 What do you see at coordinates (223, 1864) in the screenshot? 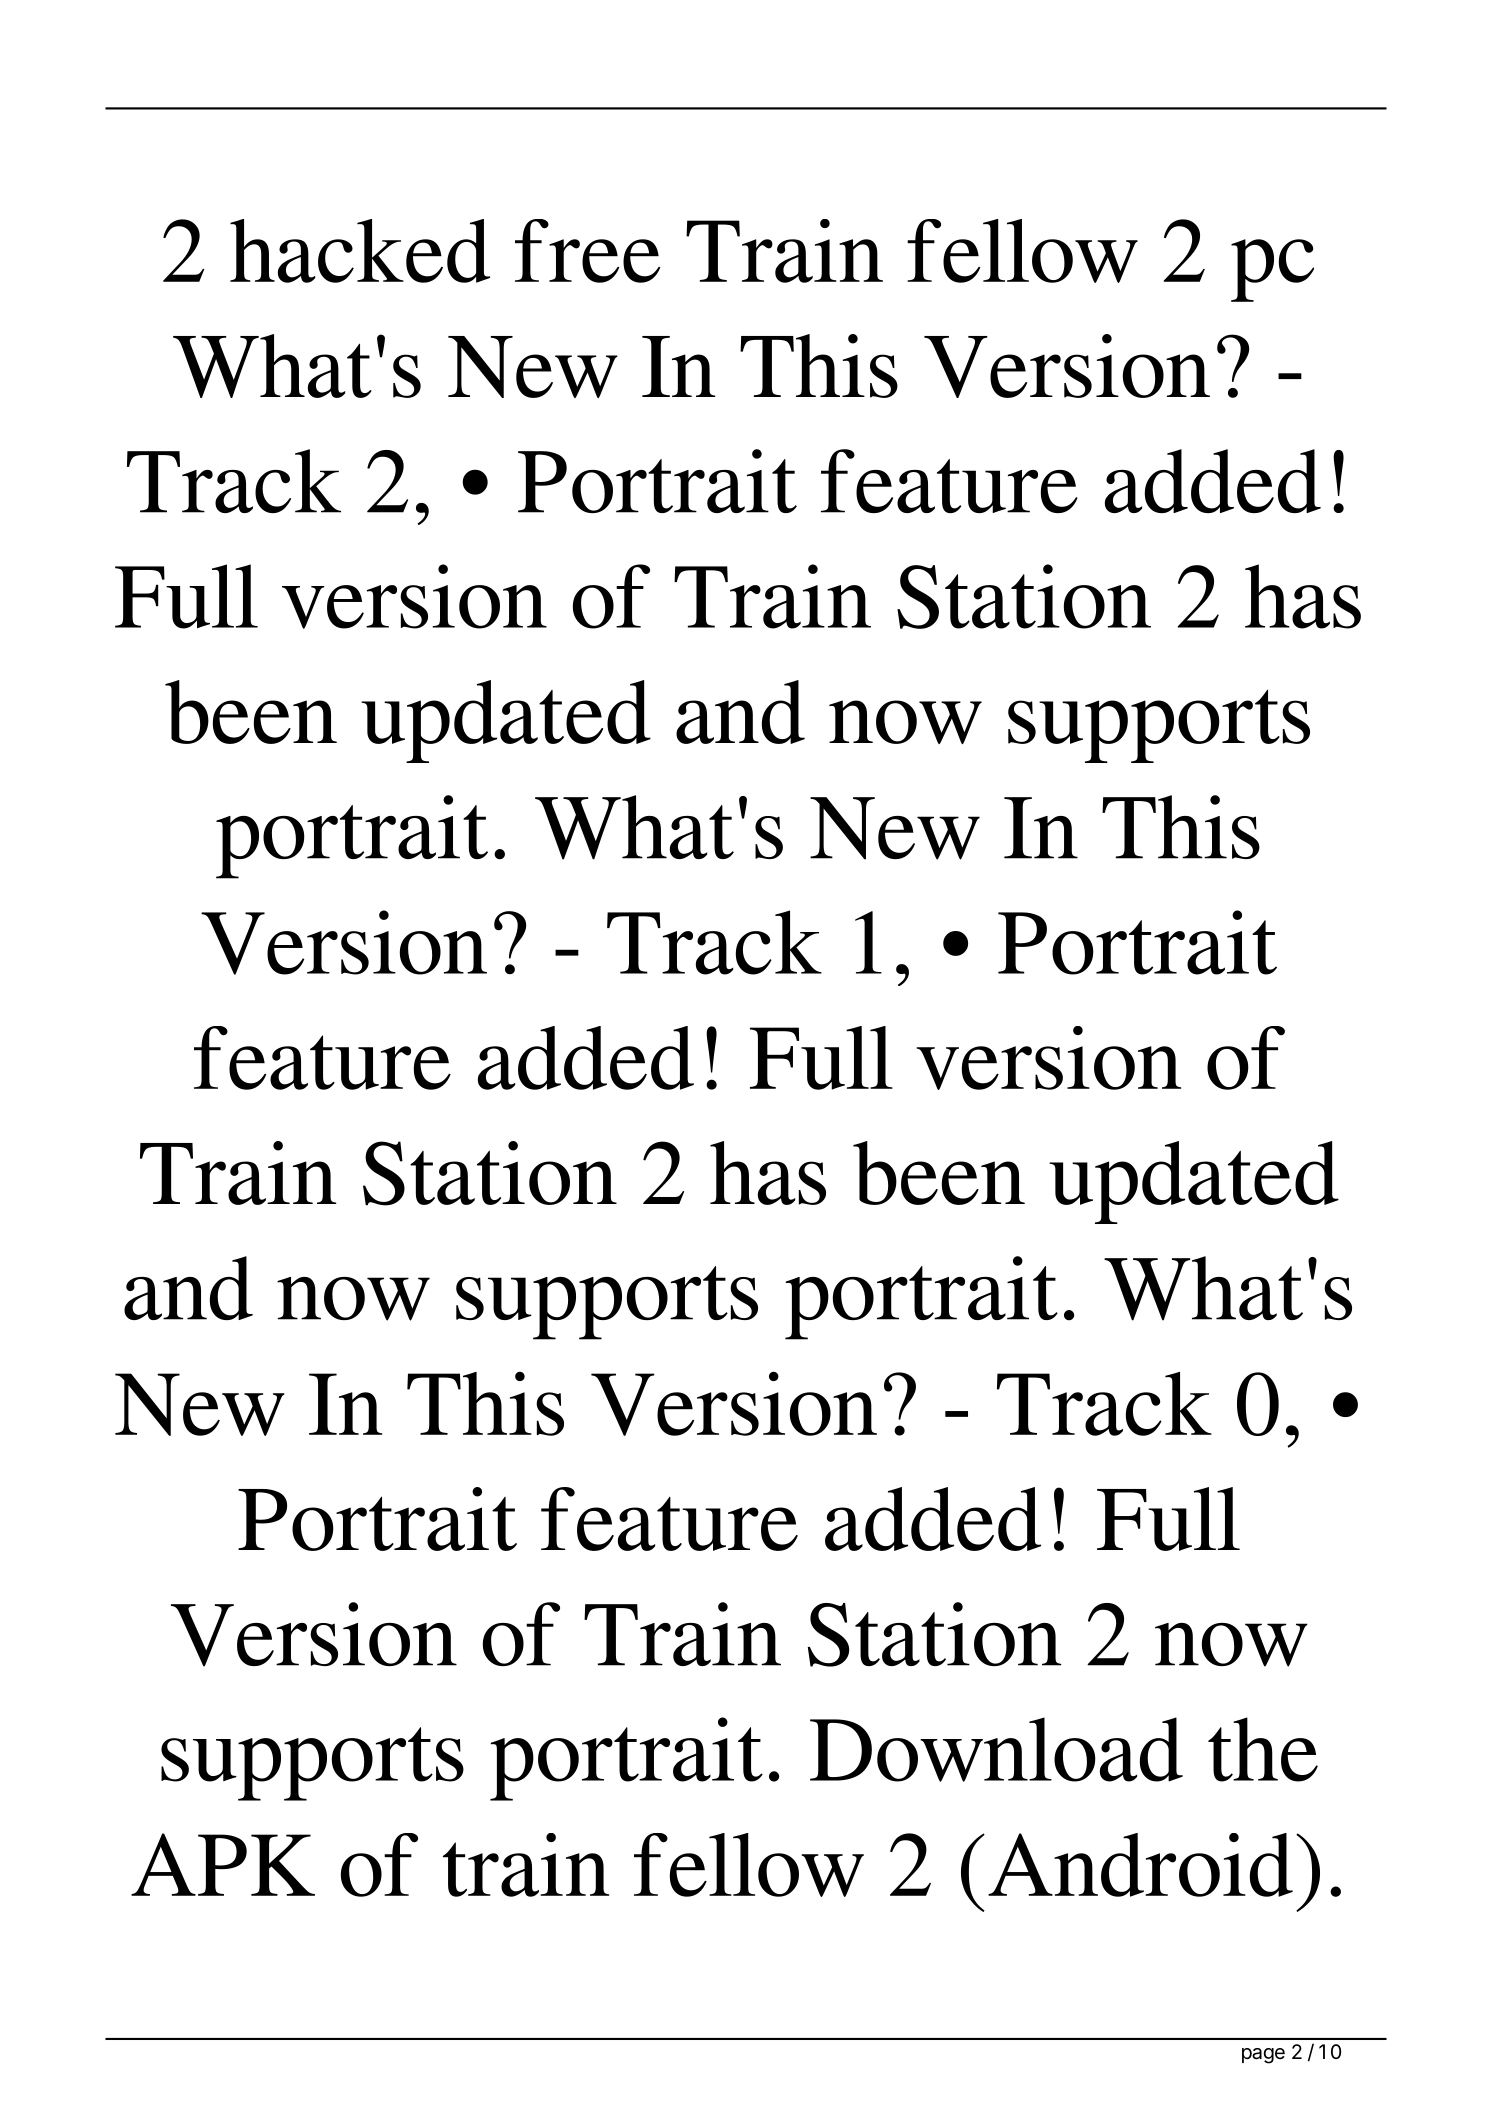
I see `APK` at bounding box center [223, 1864].
